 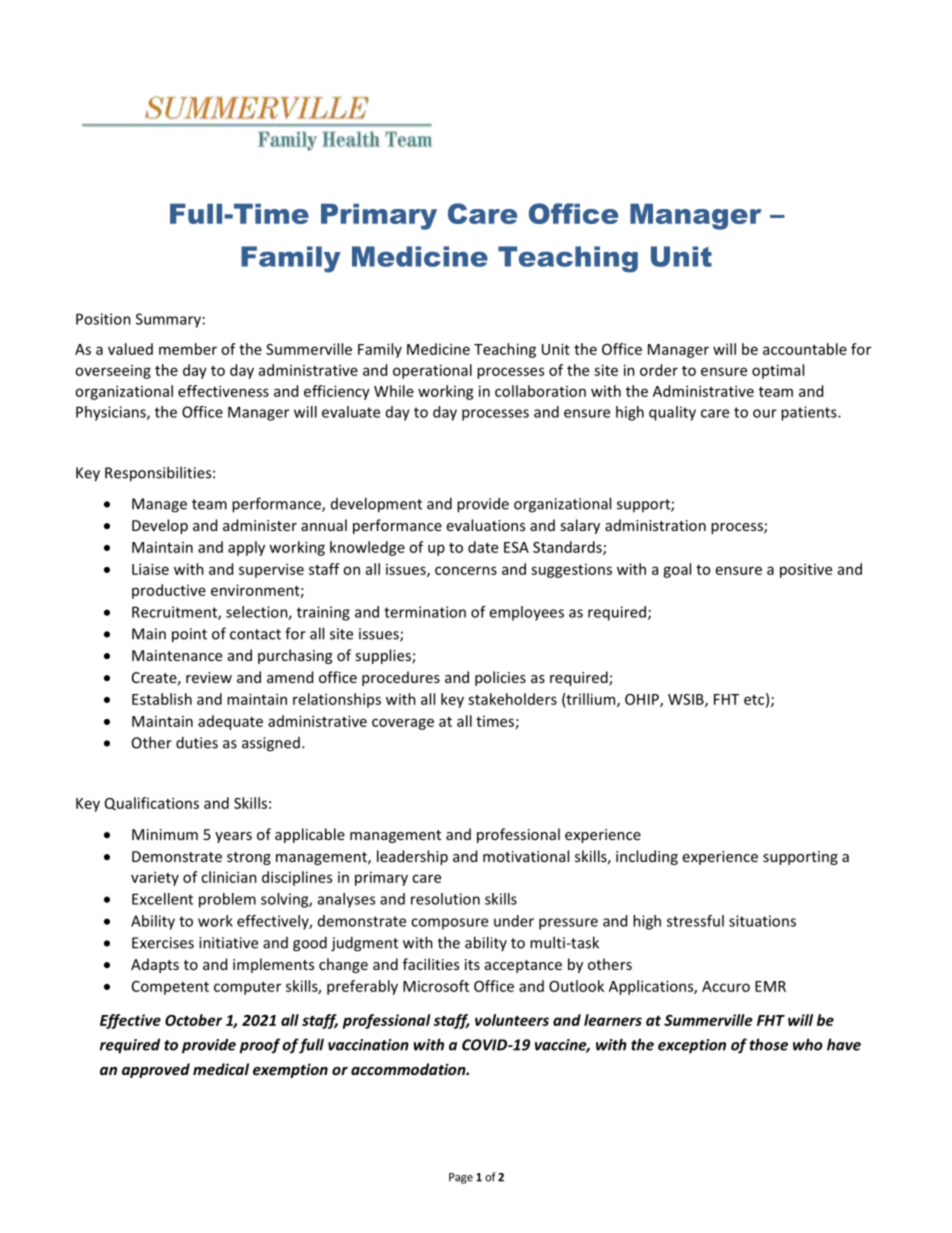 I want to click on duties, so click(x=197, y=742).
